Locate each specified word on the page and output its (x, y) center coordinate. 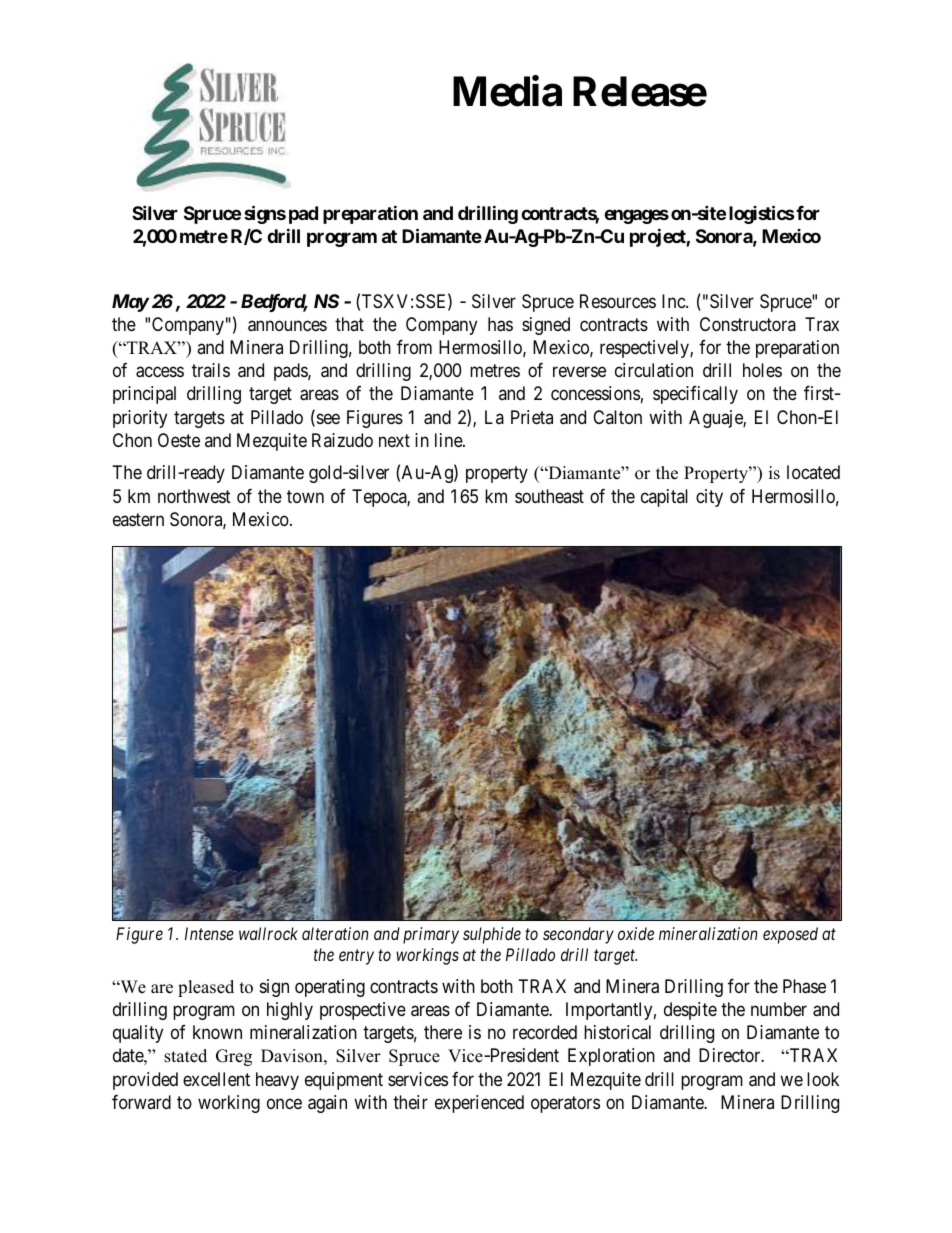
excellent (216, 1079)
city (709, 498)
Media (507, 91)
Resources (618, 301)
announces (287, 326)
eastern (138, 519)
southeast (549, 496)
